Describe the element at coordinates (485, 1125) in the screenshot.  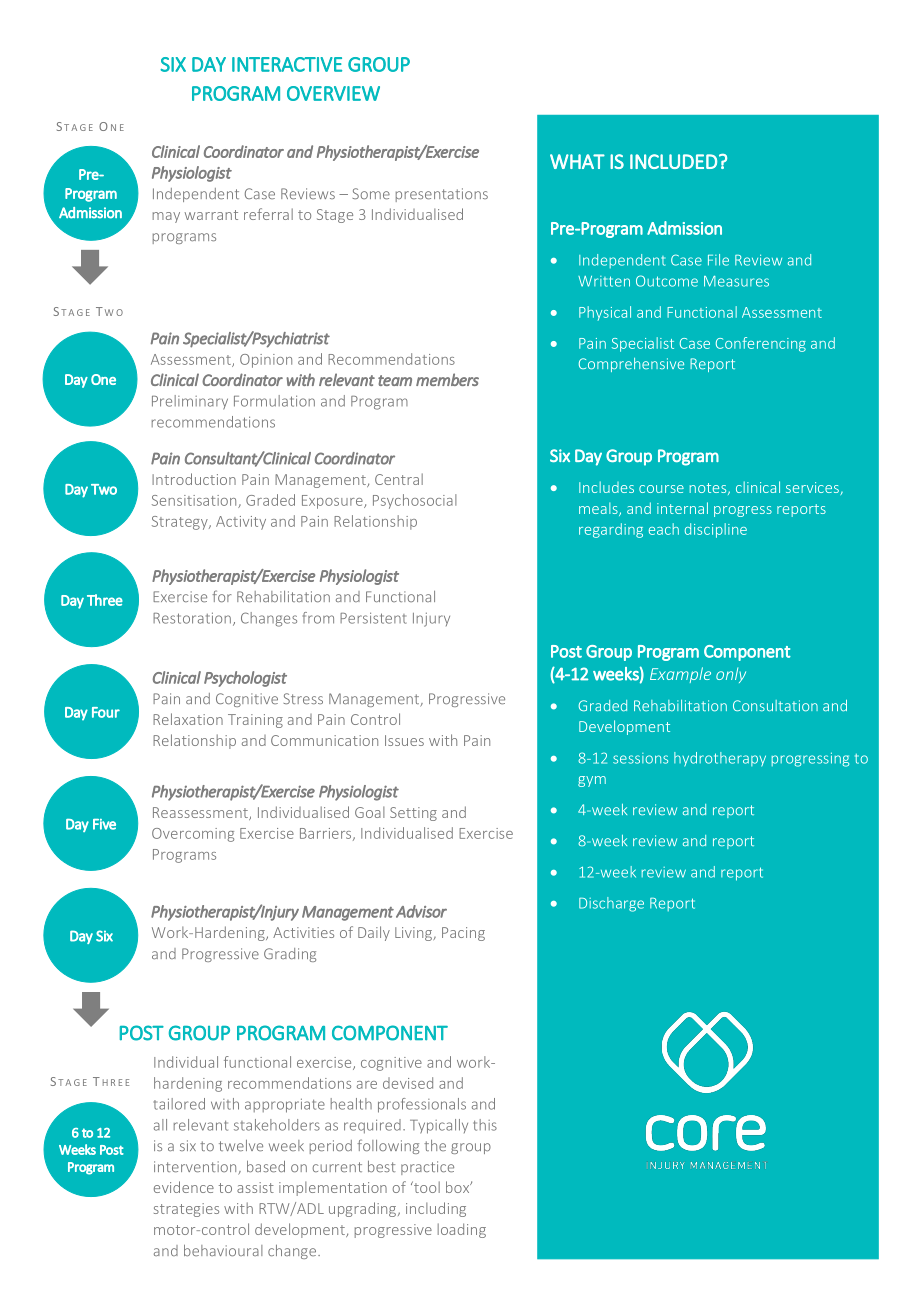
I see `this` at that location.
